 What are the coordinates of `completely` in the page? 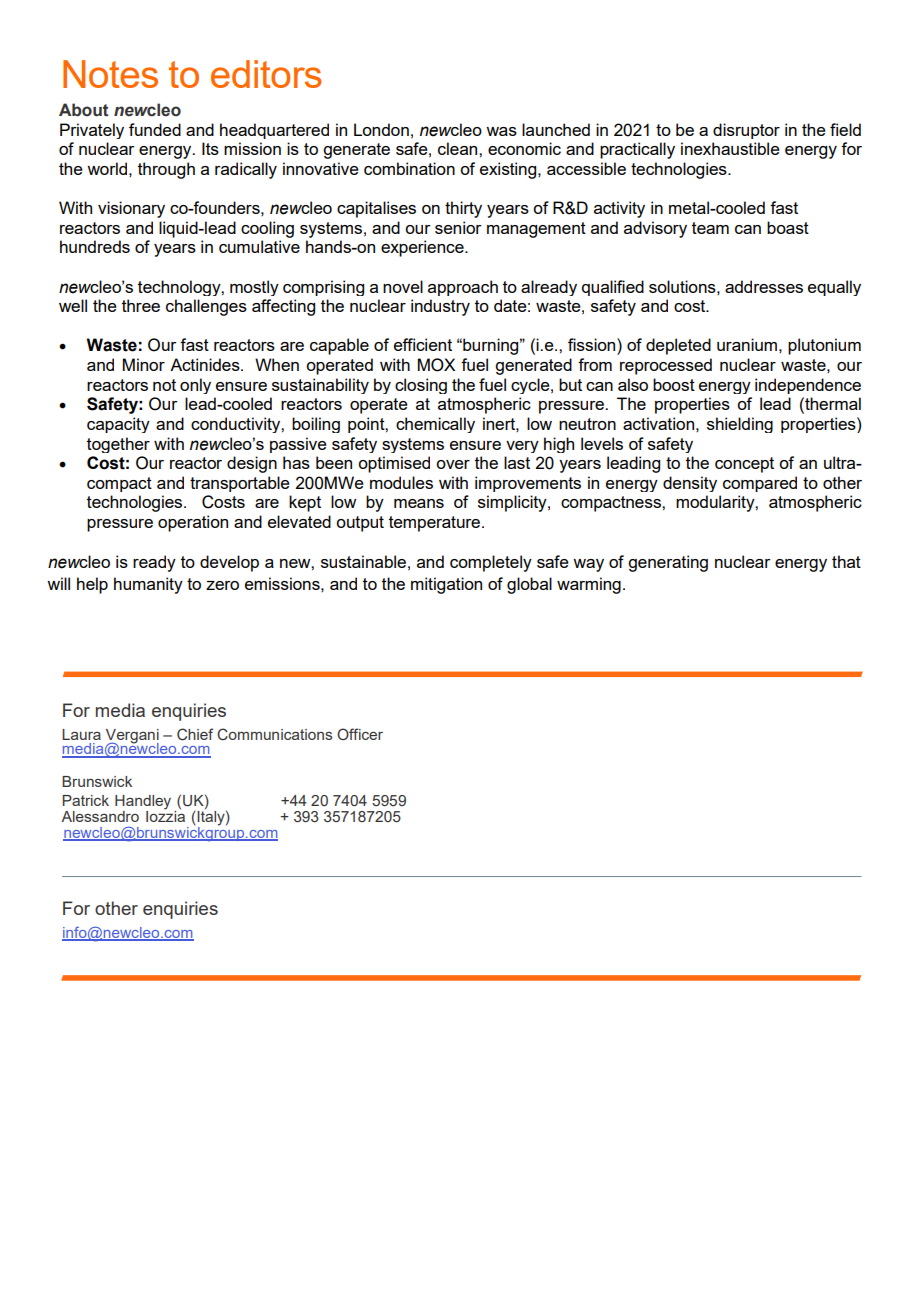 It's located at (491, 563).
